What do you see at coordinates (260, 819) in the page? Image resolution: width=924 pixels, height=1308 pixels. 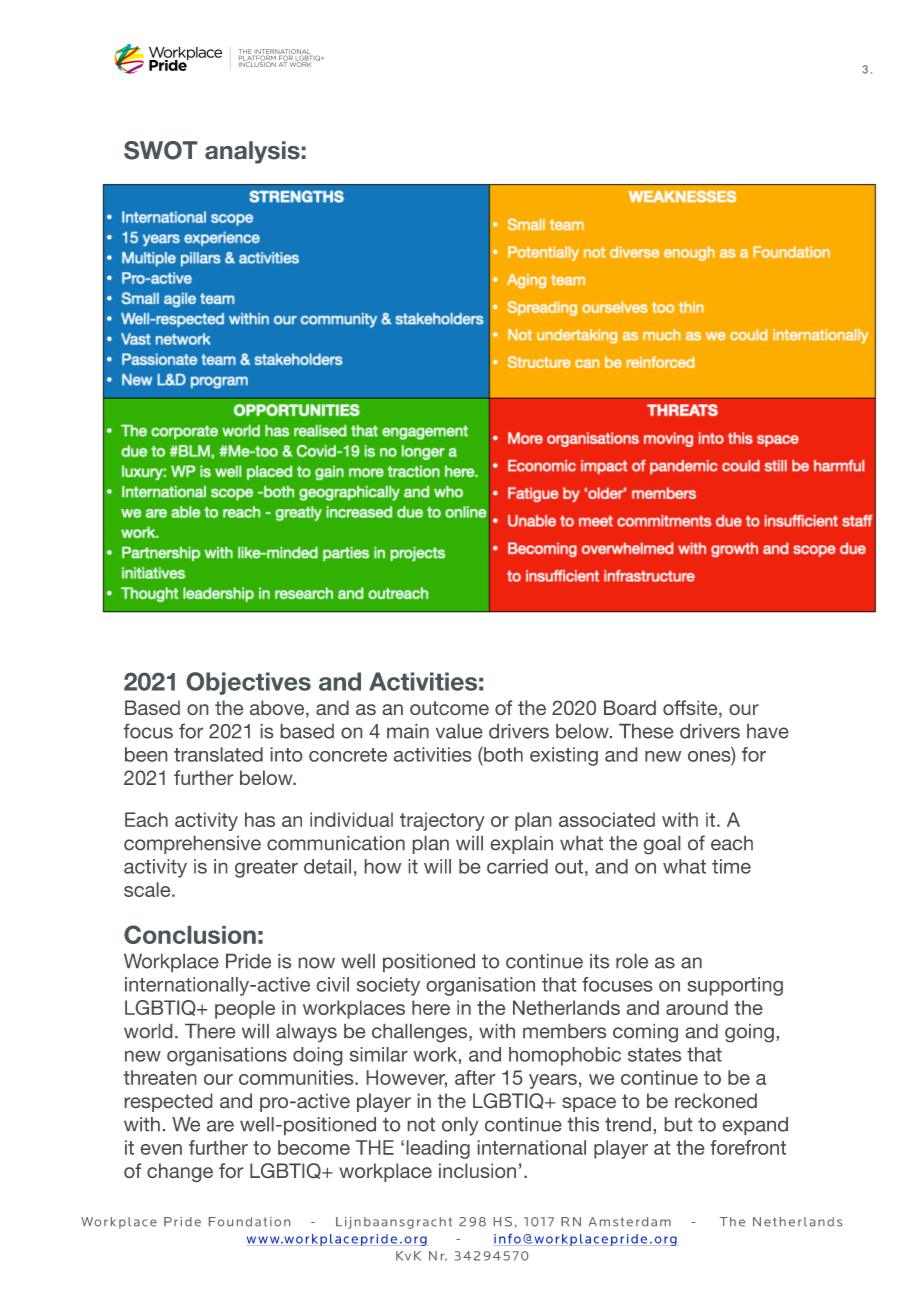 I see `has` at bounding box center [260, 819].
